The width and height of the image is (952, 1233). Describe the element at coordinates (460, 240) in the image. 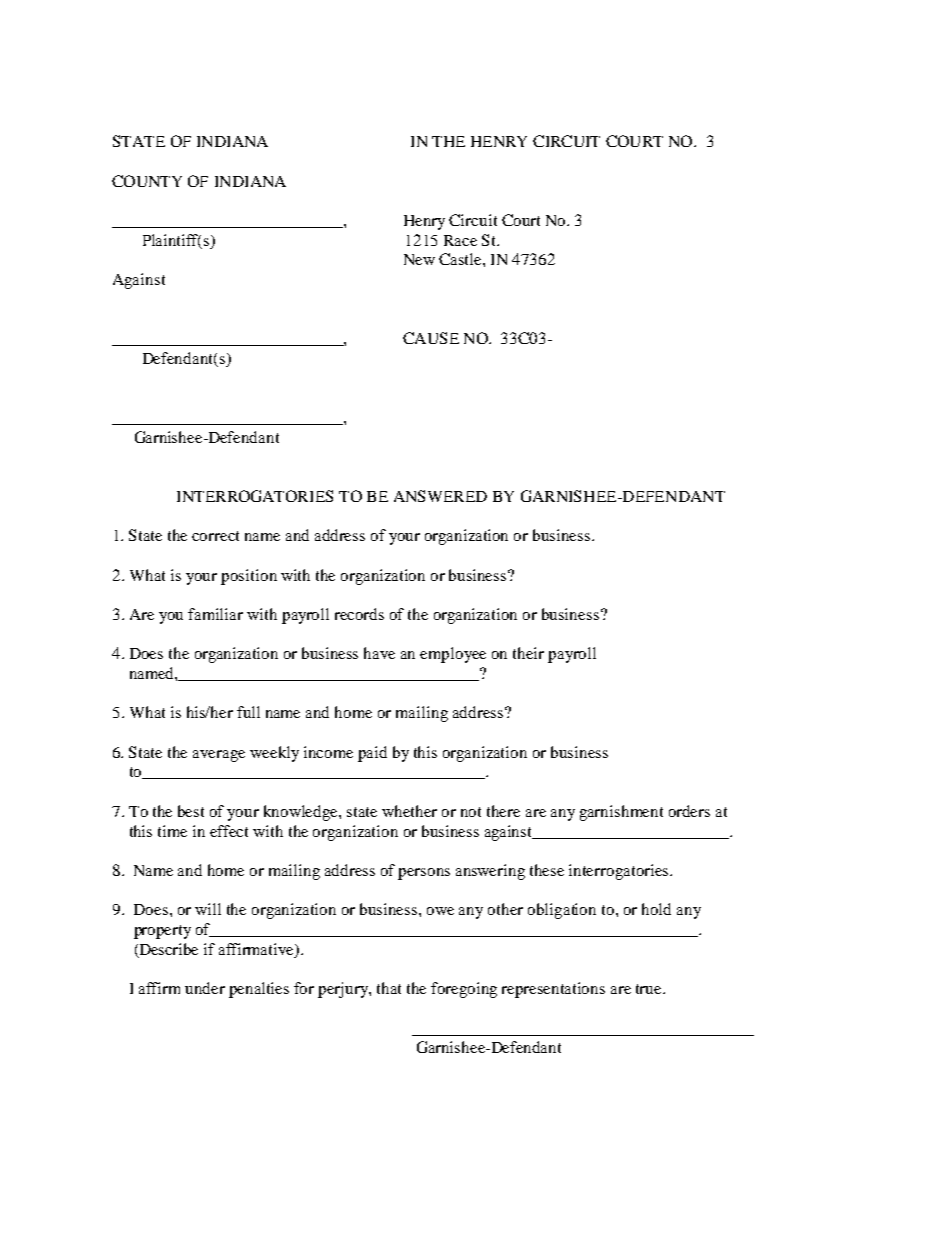

I see `Race` at that location.
